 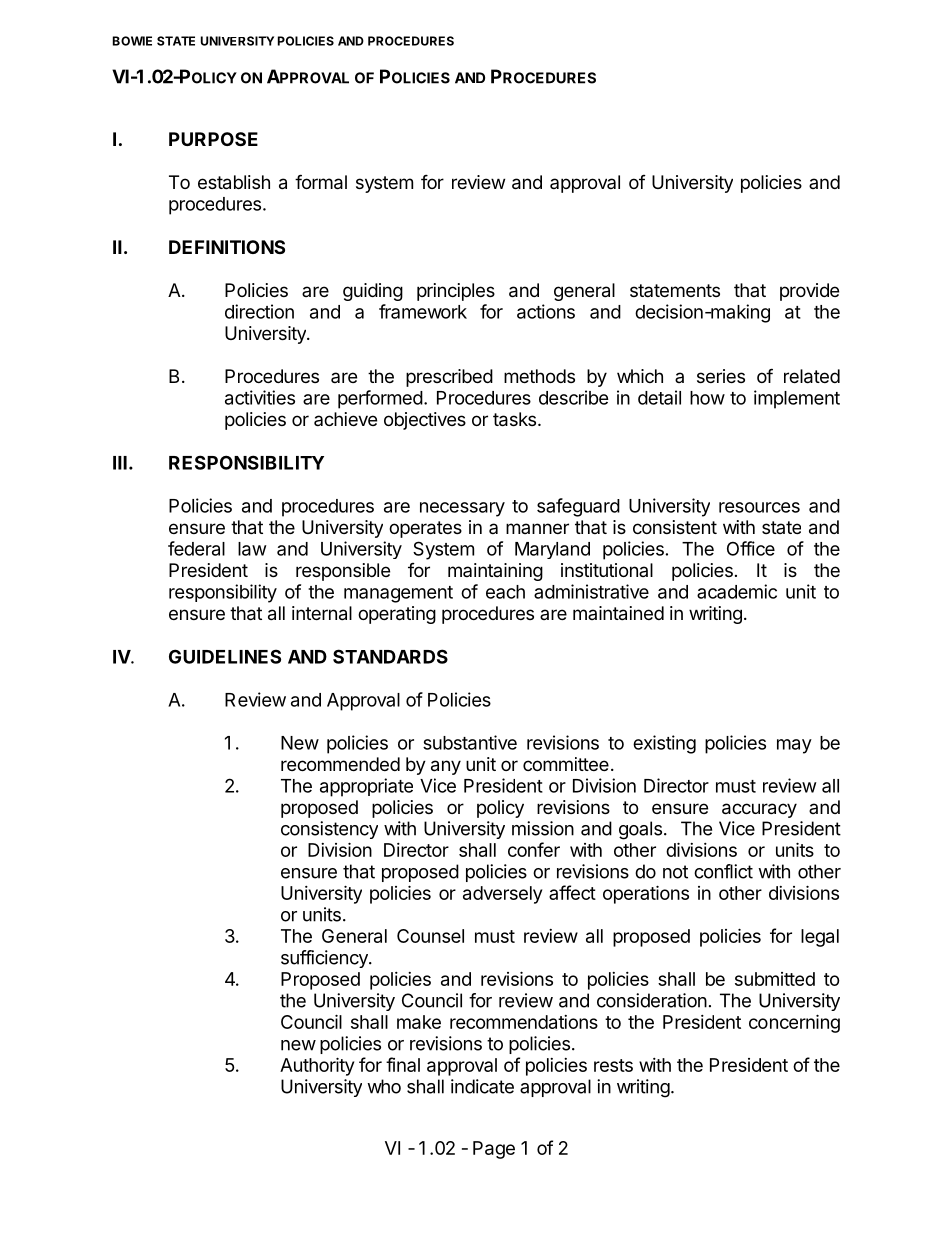 I want to click on federal, so click(x=196, y=548).
